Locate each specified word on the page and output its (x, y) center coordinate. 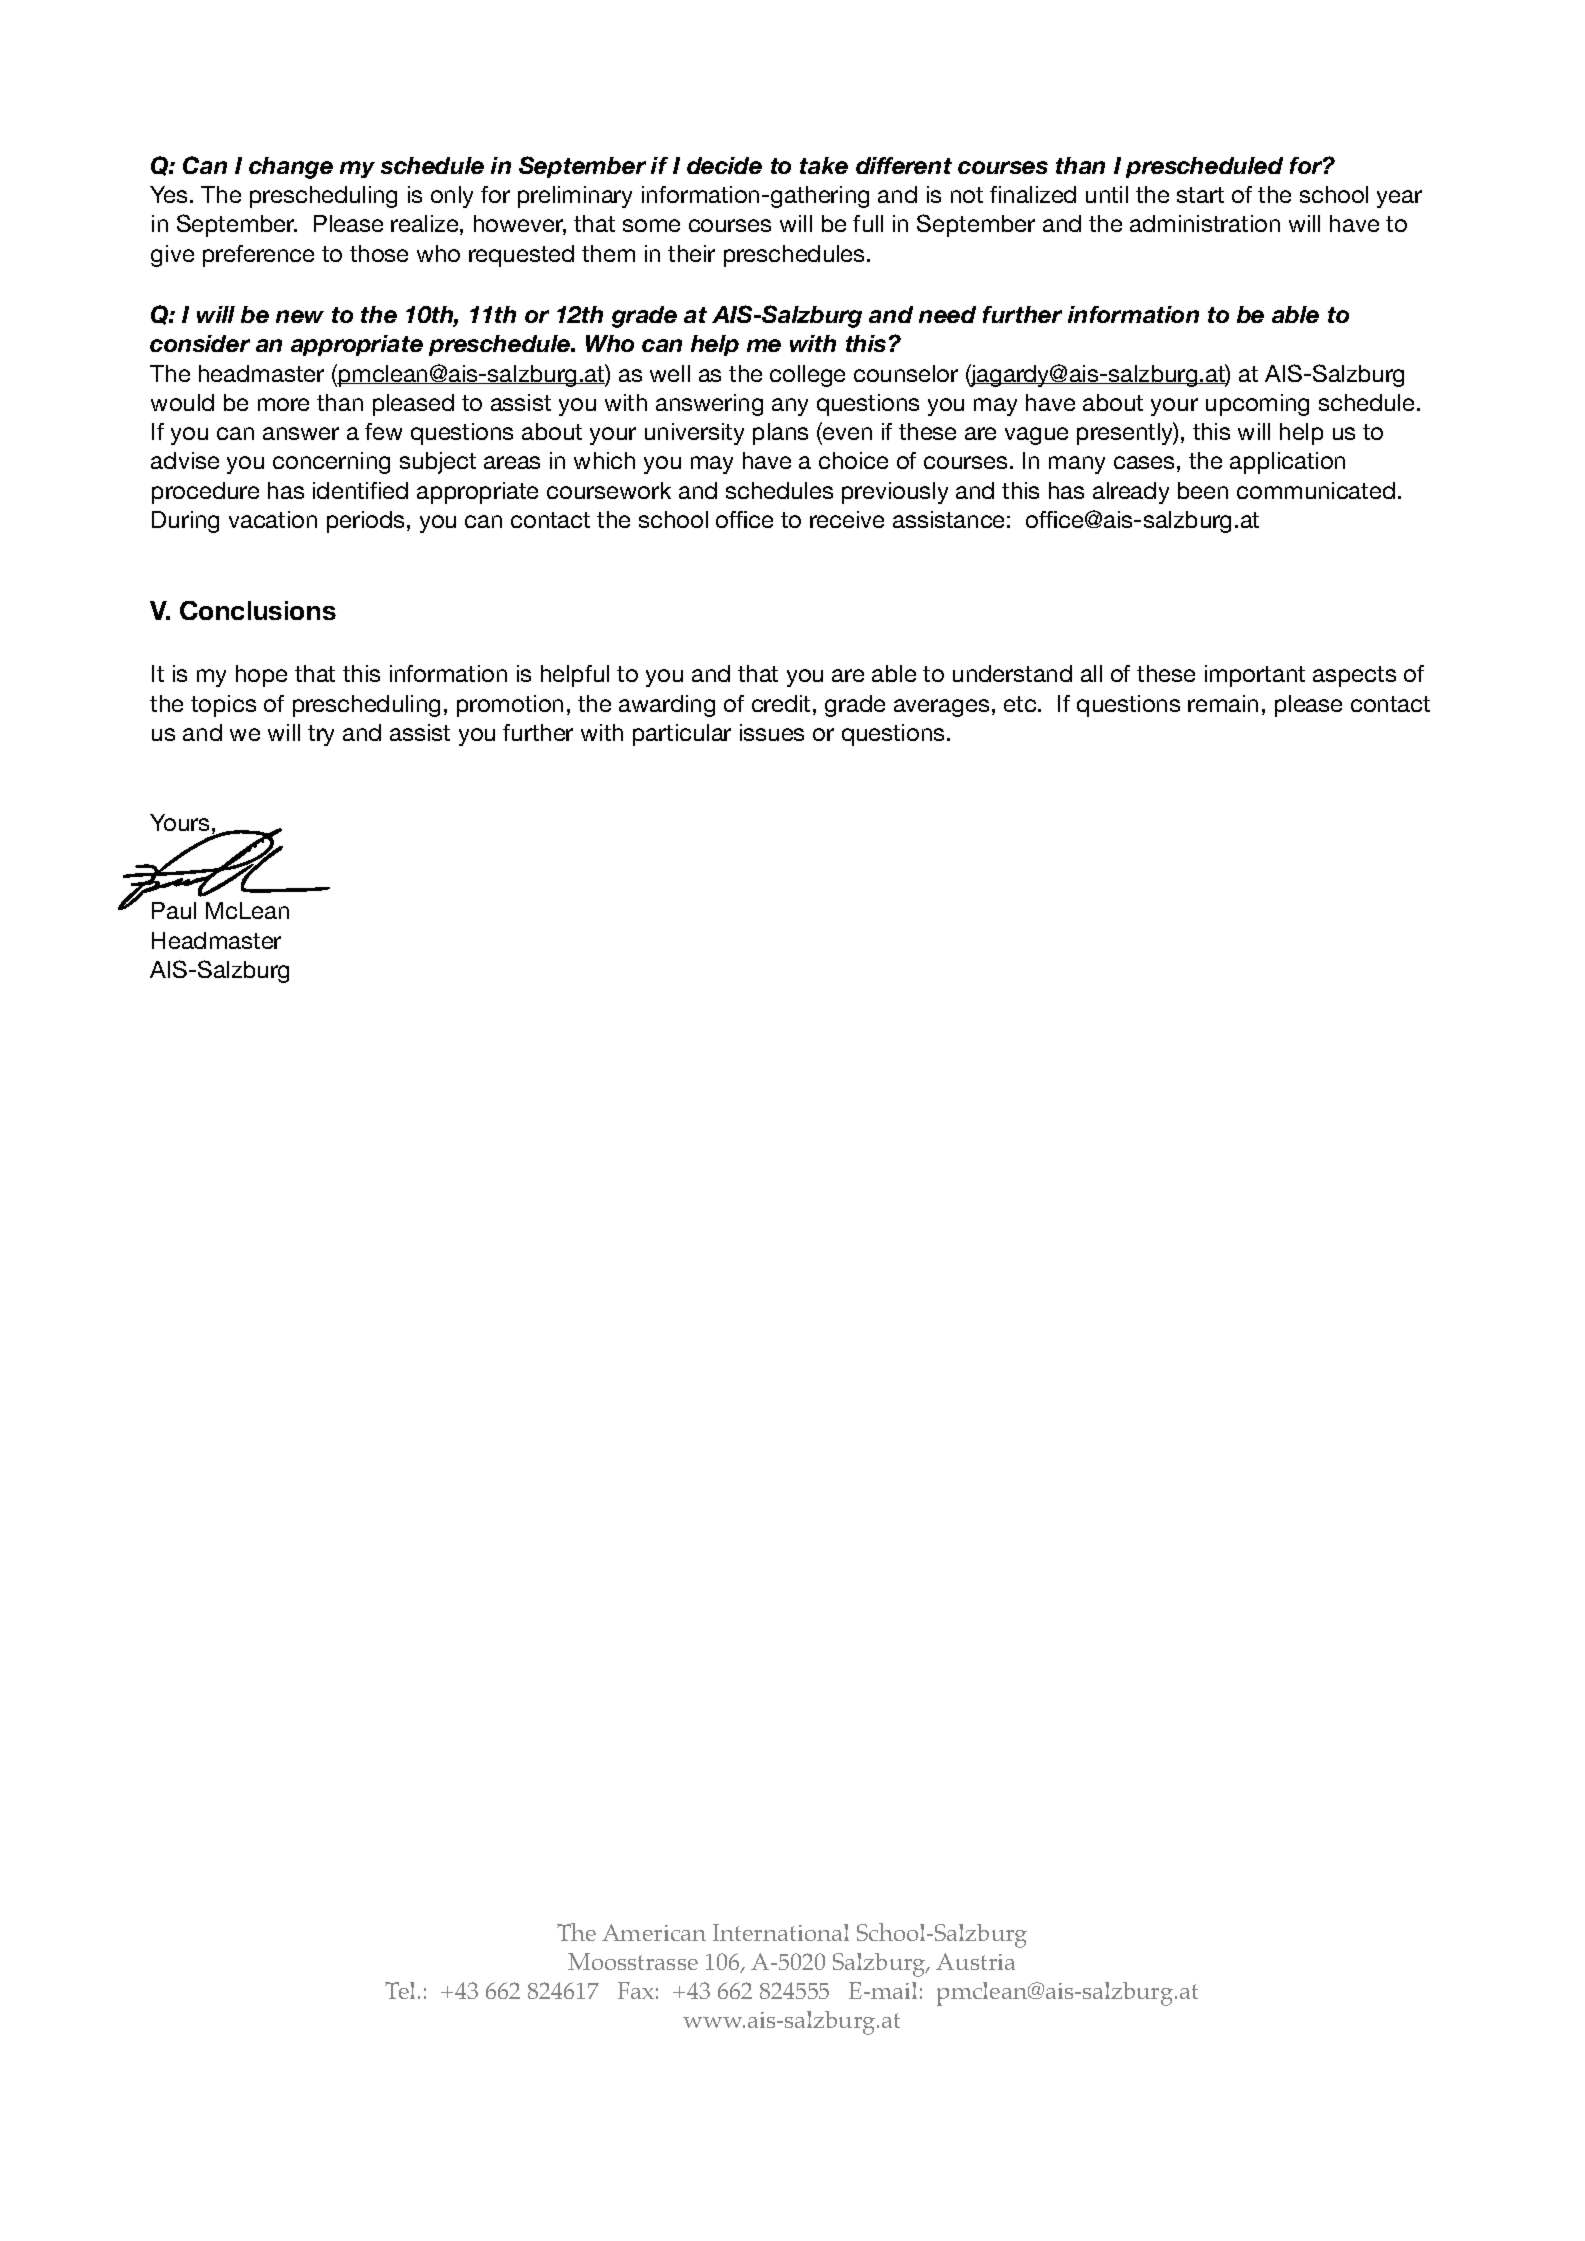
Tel (402, 1990)
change (291, 168)
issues (772, 732)
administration (1205, 223)
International (781, 1932)
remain (1223, 703)
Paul (174, 910)
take (824, 165)
